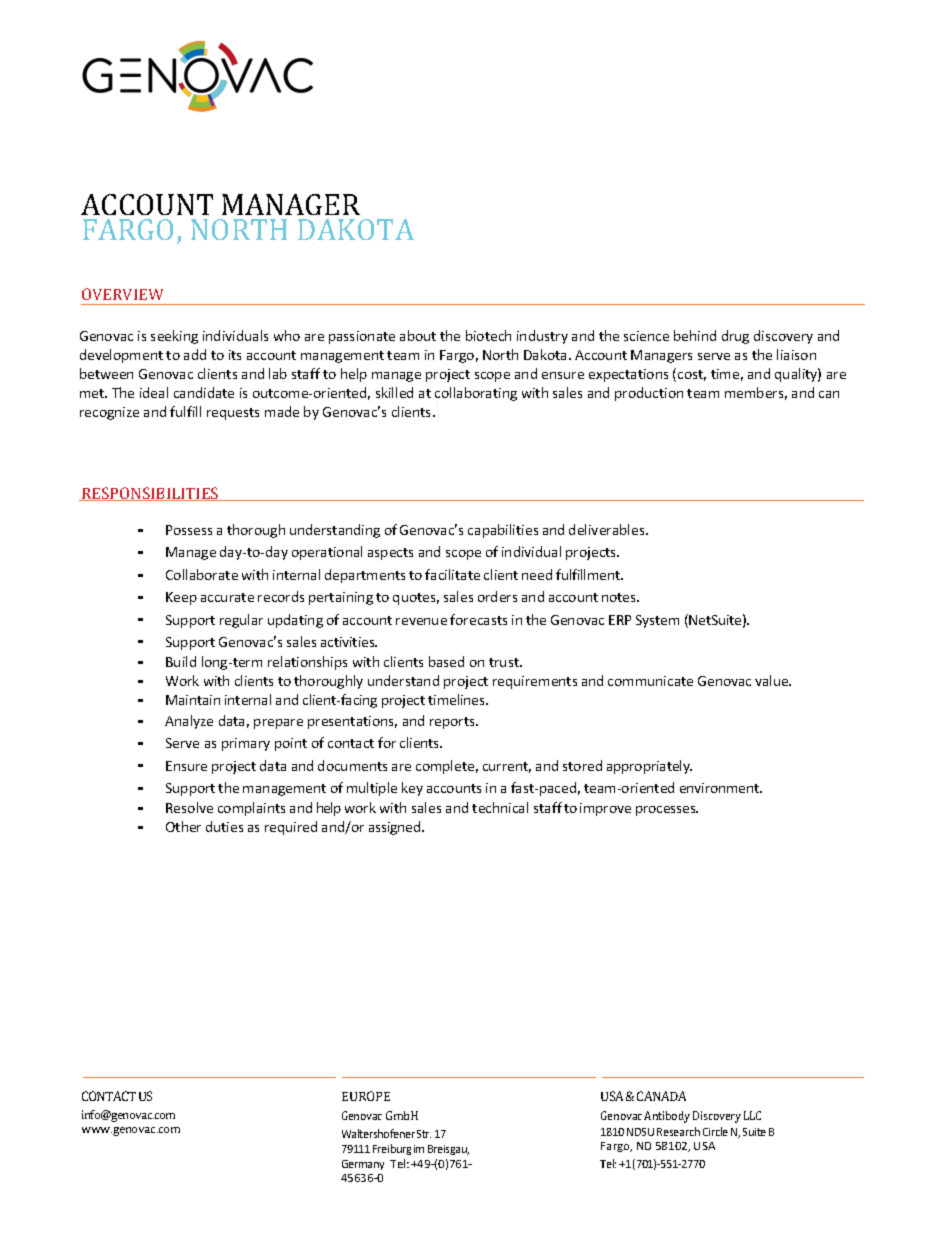 This image has height=1233, width=952. What do you see at coordinates (174, 337) in the image?
I see `seeking` at bounding box center [174, 337].
